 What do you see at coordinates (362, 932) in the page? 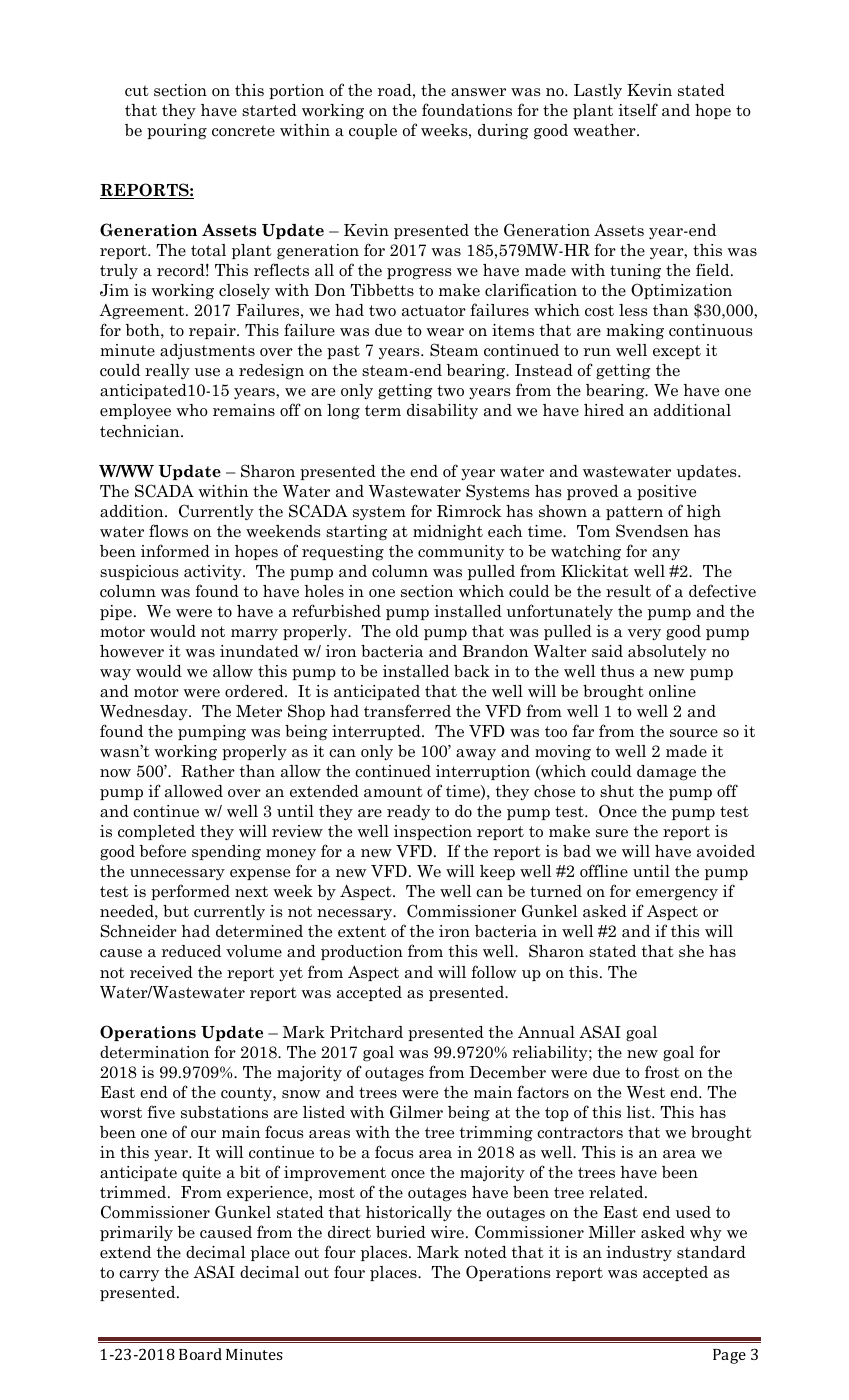
I see `extent` at bounding box center [362, 932].
